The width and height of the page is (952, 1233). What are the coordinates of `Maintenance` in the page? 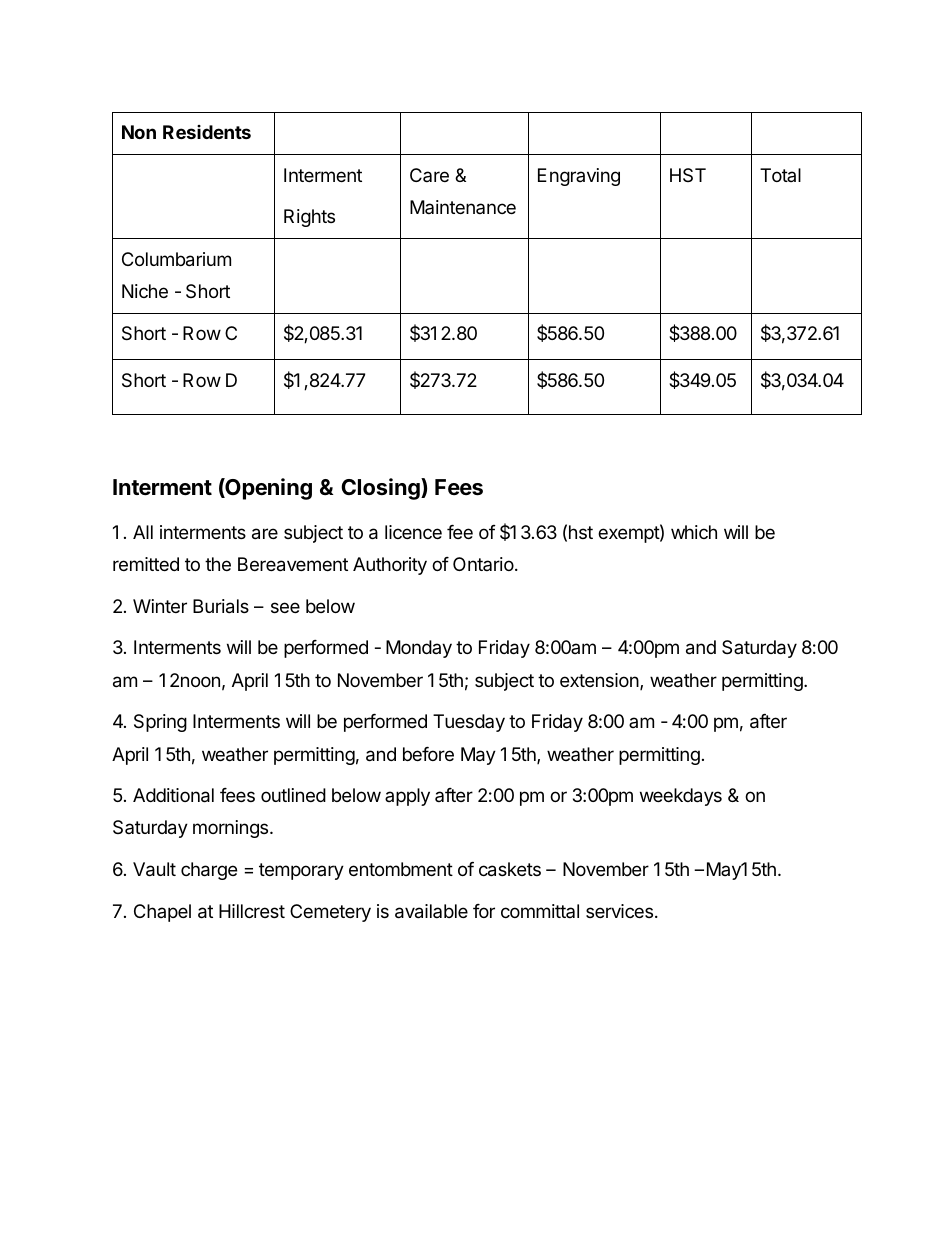 It's located at (463, 207).
